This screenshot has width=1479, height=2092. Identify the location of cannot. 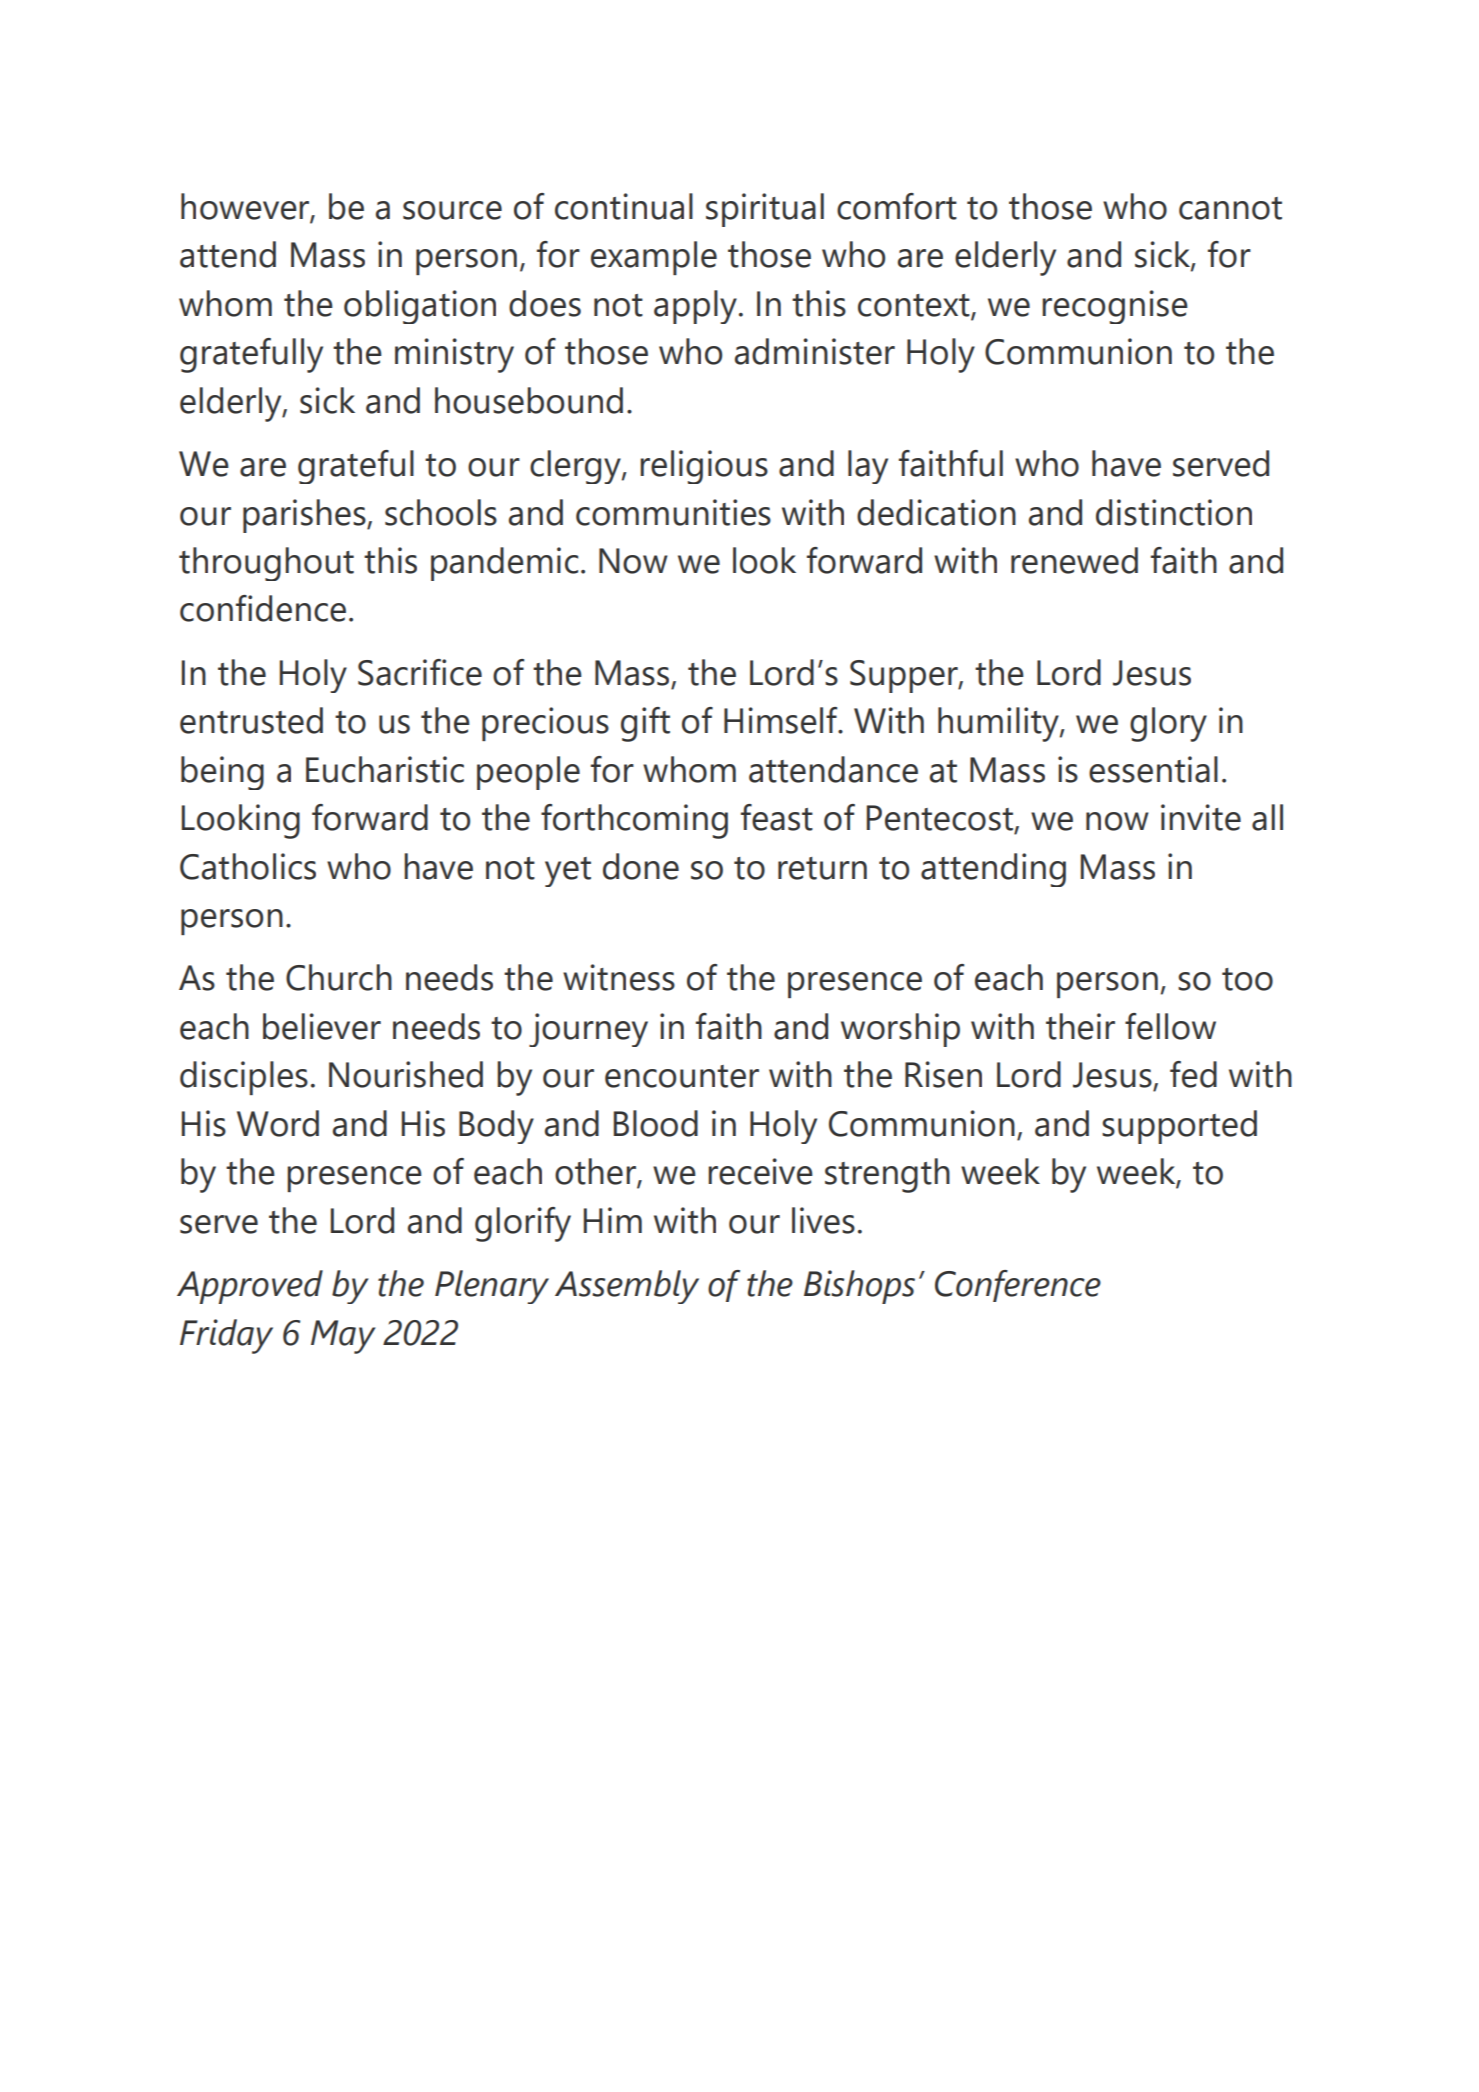
(1230, 208).
